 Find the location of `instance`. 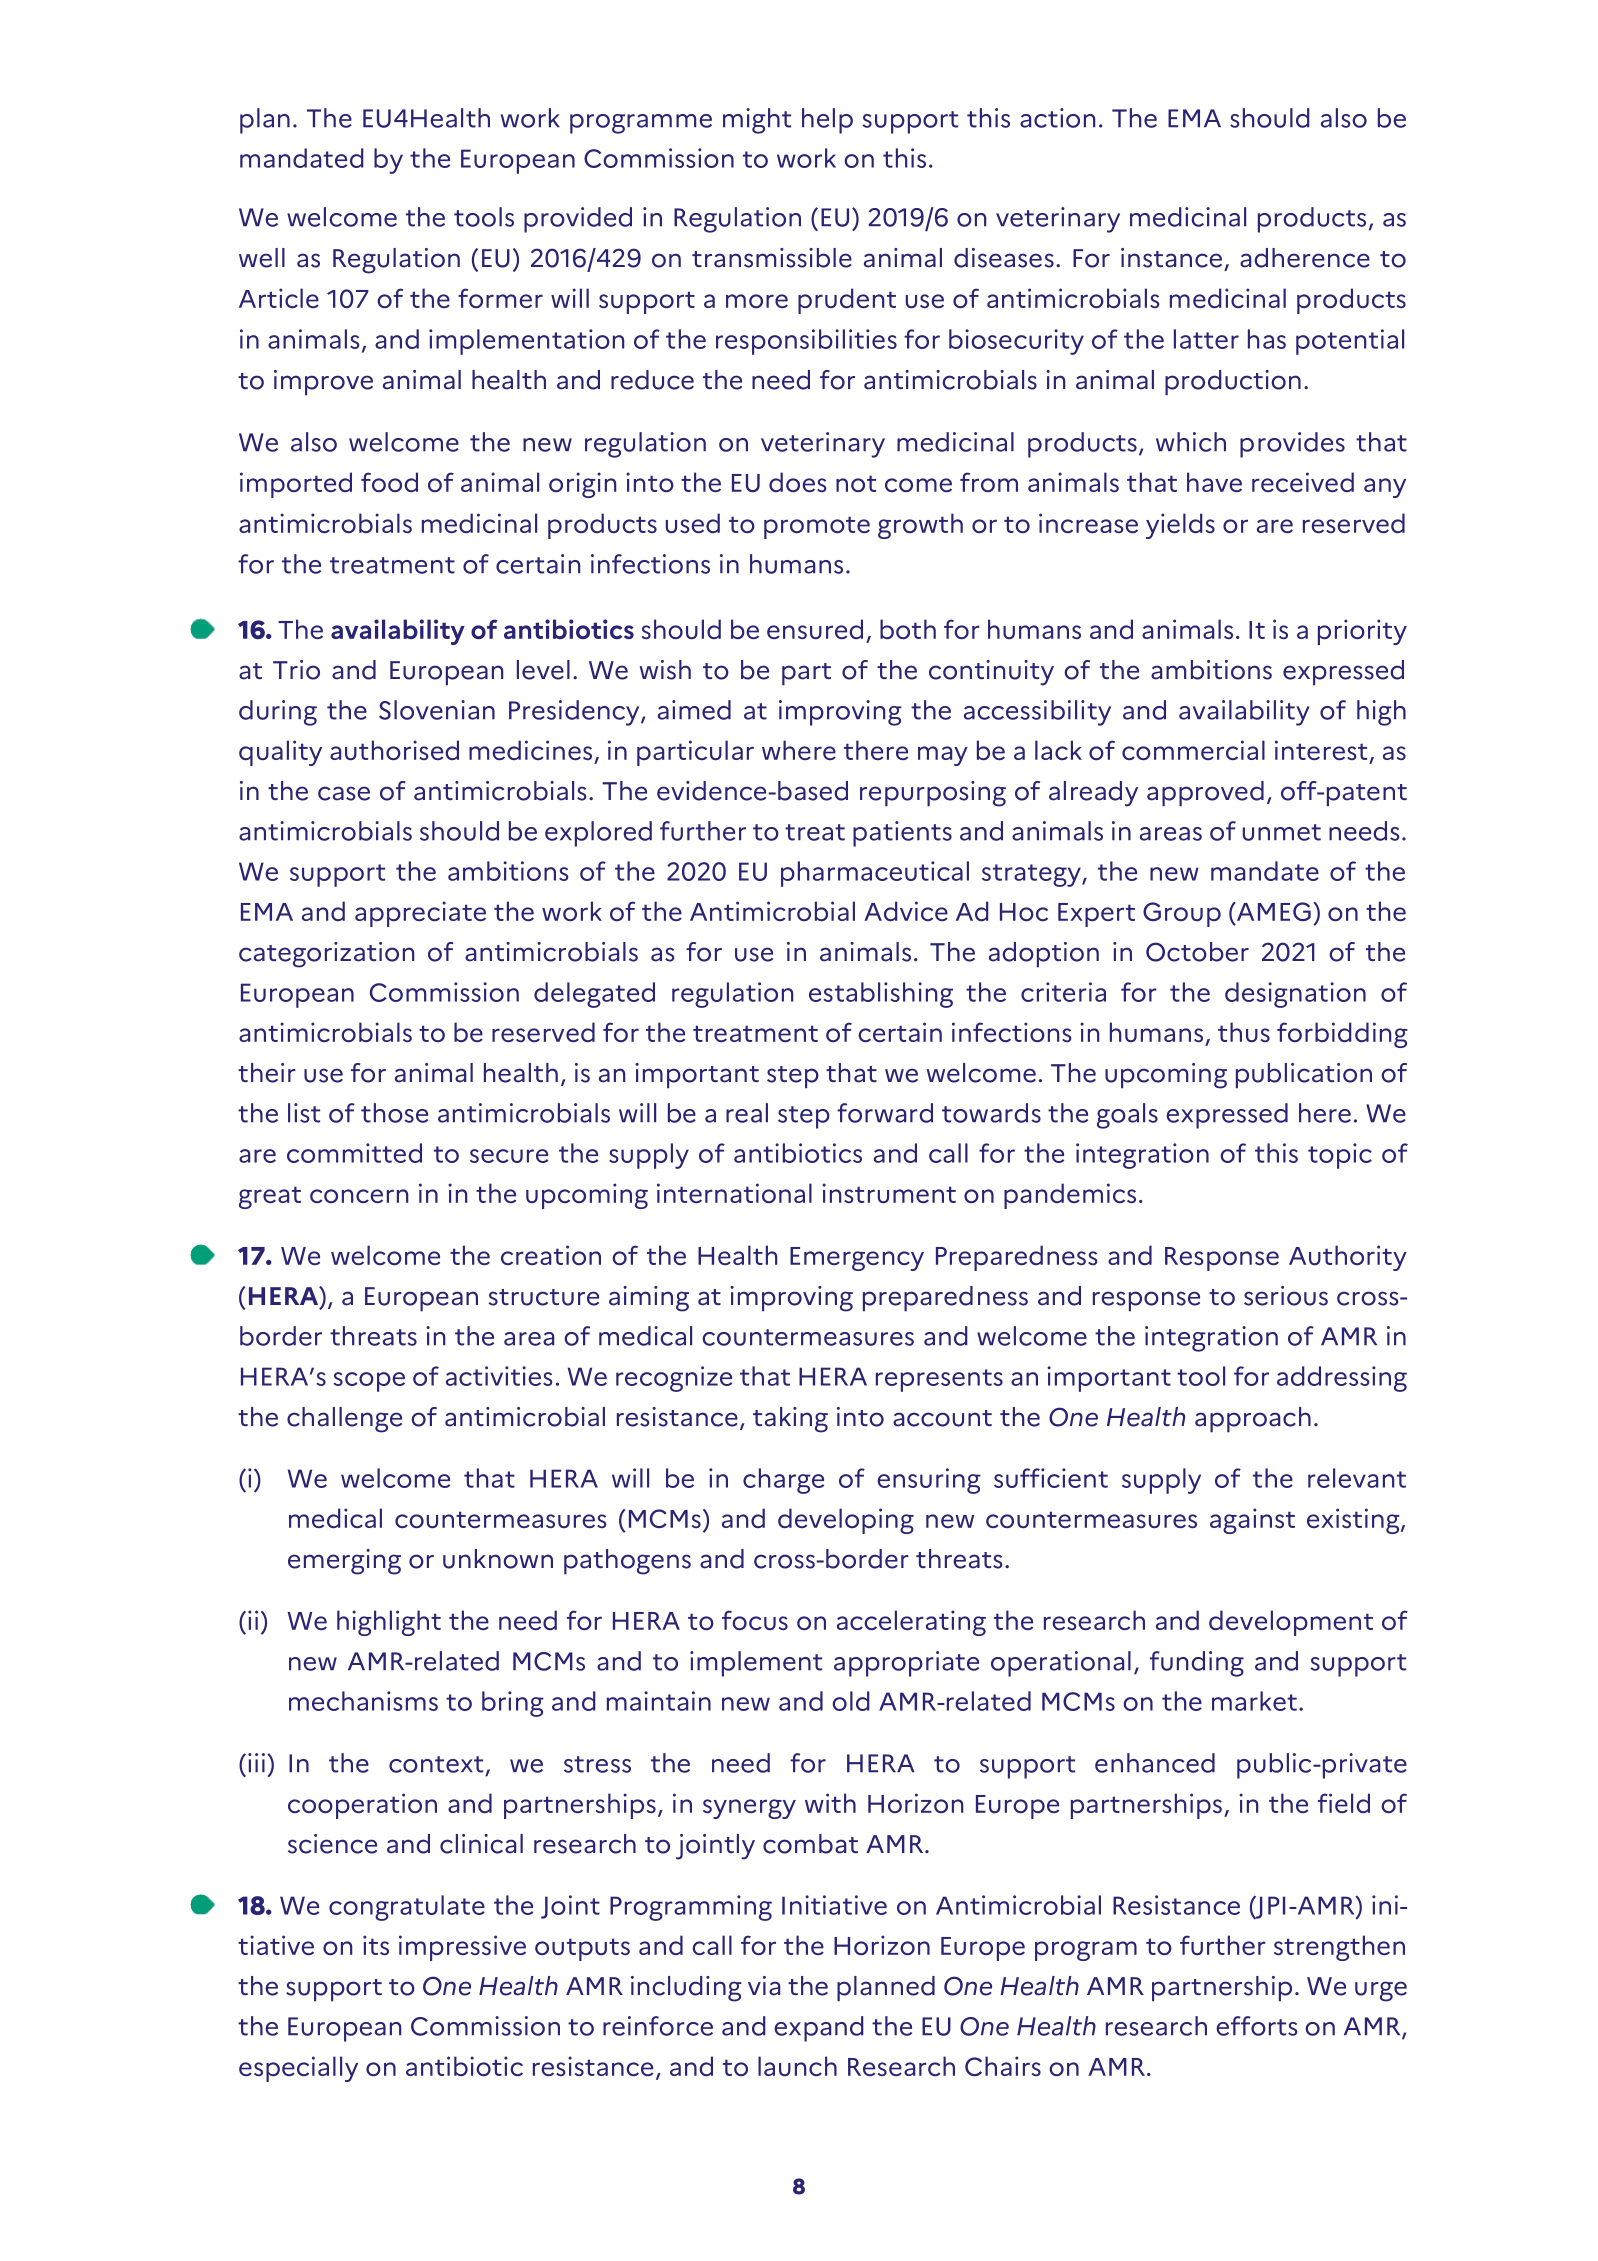

instance is located at coordinates (1171, 258).
